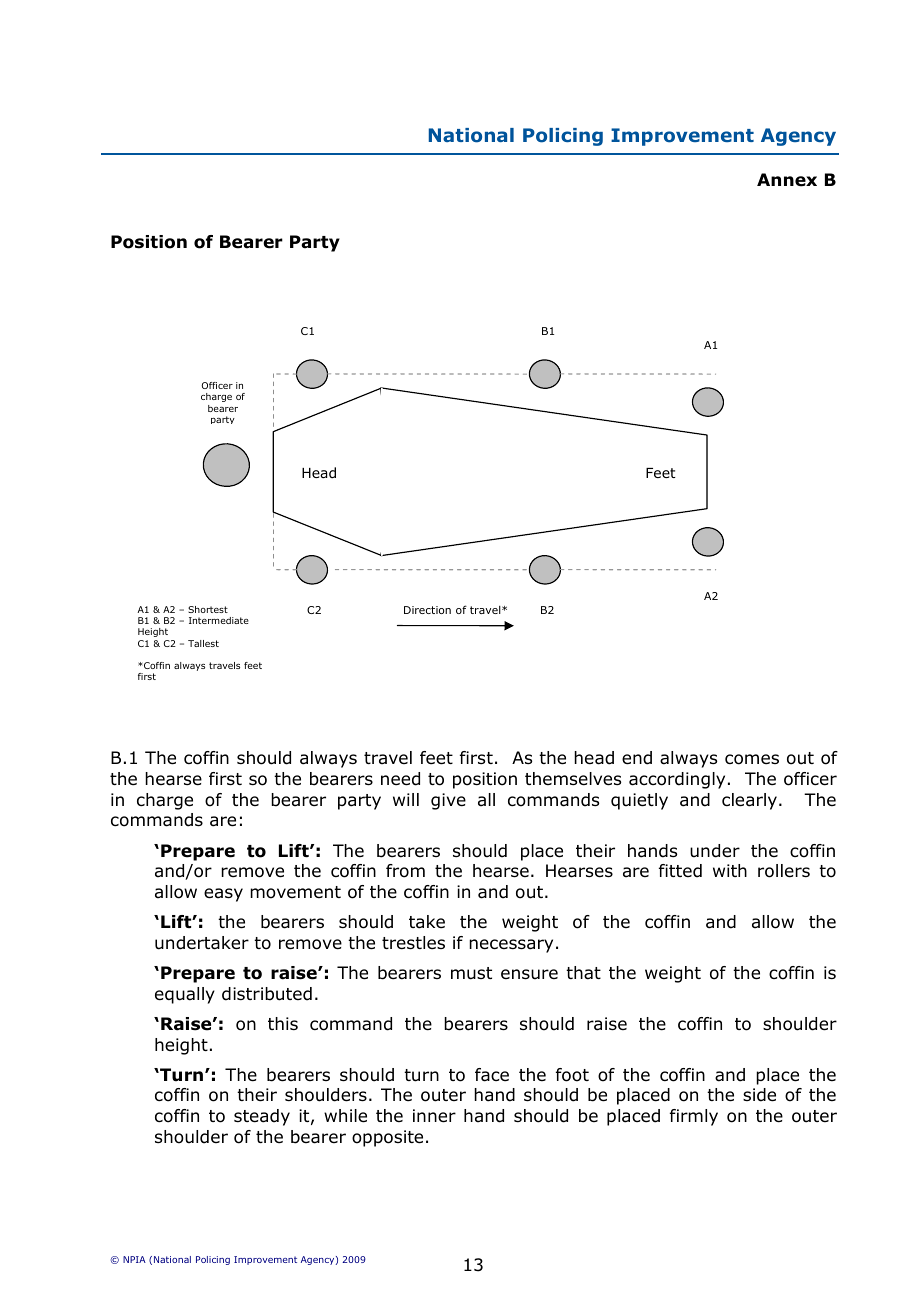 This screenshot has width=924, height=1308. Describe the element at coordinates (295, 892) in the screenshot. I see `movement` at that location.
